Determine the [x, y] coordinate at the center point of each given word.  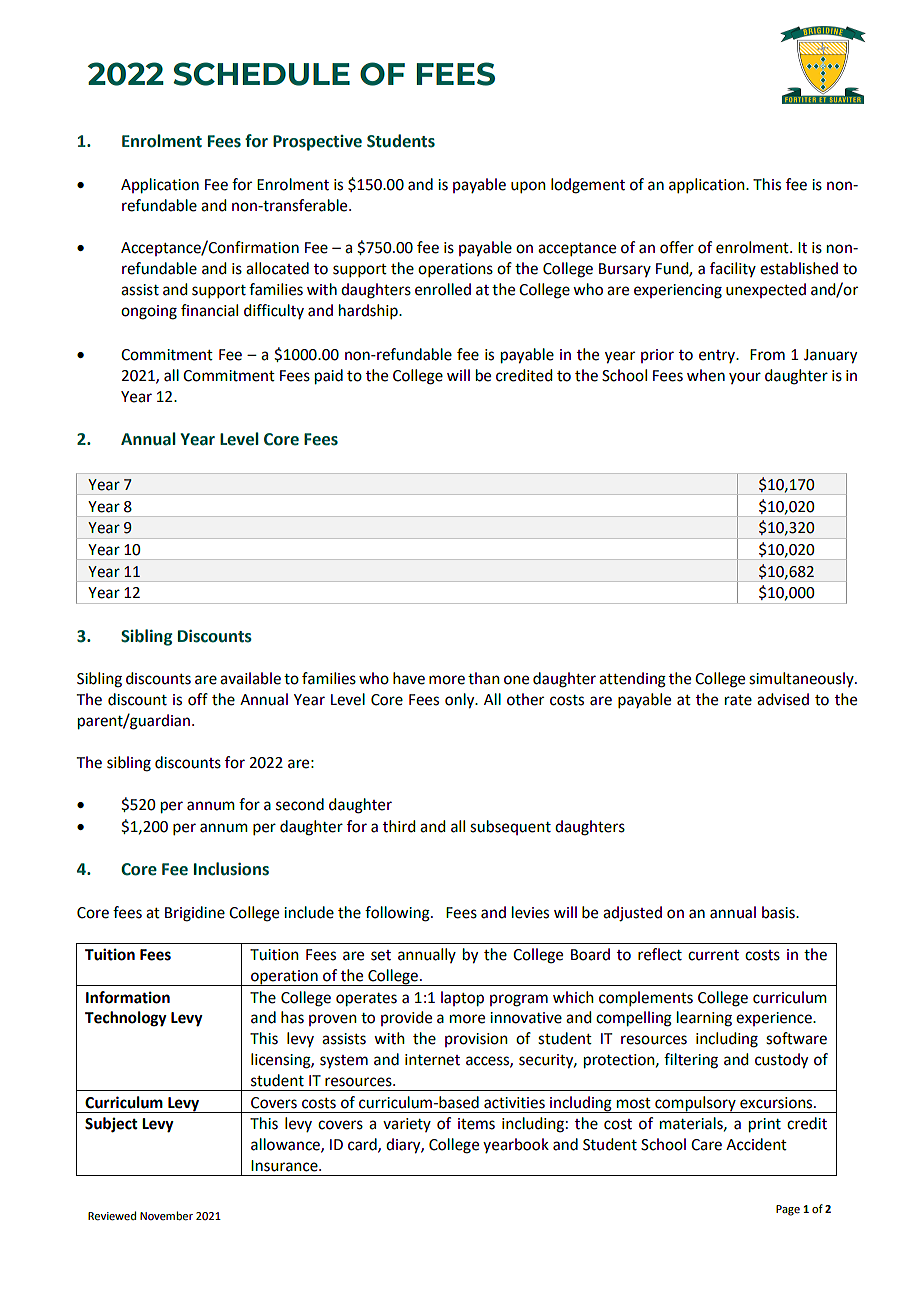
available [250, 678]
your [745, 378]
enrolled [443, 289]
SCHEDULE [261, 74]
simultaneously [802, 679]
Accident [756, 1144]
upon [528, 187]
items [476, 1124]
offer [677, 247]
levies [530, 912]
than [484, 678]
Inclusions [231, 869]
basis [779, 912]
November [166, 1215]
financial [209, 310]
